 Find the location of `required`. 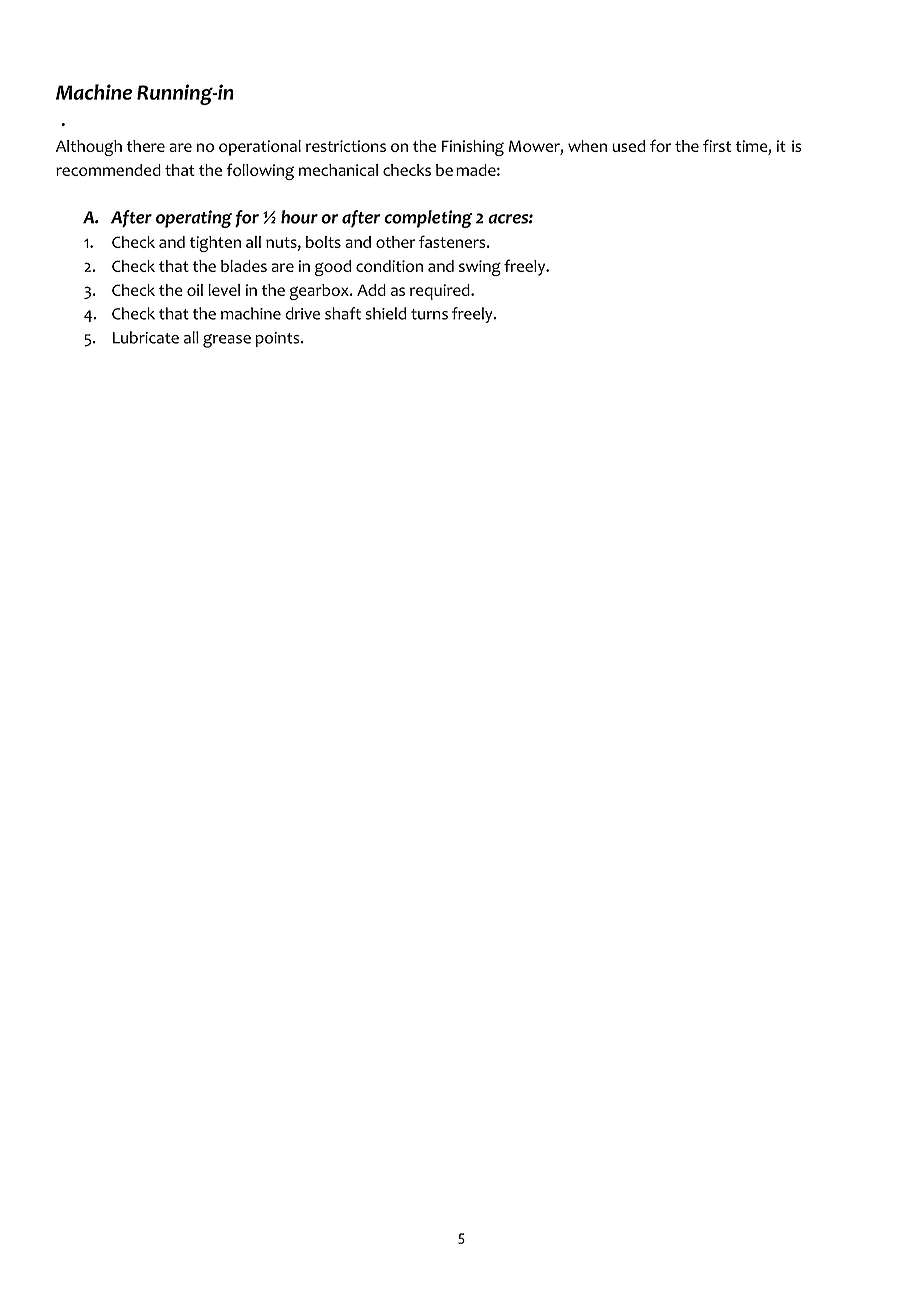

required is located at coordinates (441, 292).
